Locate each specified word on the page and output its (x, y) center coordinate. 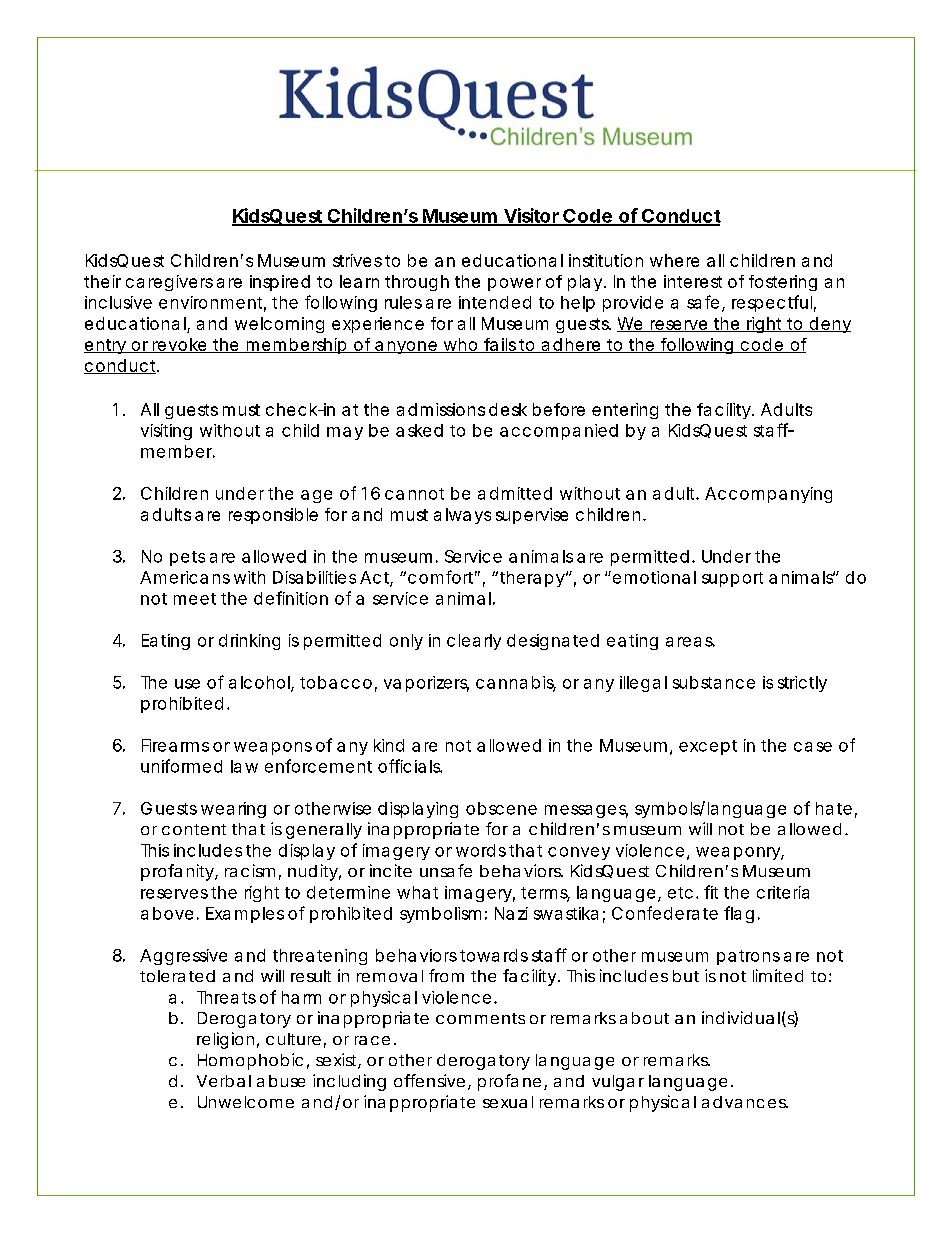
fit (711, 892)
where (674, 260)
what (417, 892)
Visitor (530, 216)
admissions (441, 409)
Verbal (224, 1081)
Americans (185, 577)
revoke (178, 345)
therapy (532, 579)
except (708, 747)
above (167, 913)
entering (625, 411)
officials (409, 766)
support (732, 579)
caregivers (169, 283)
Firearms (175, 745)
